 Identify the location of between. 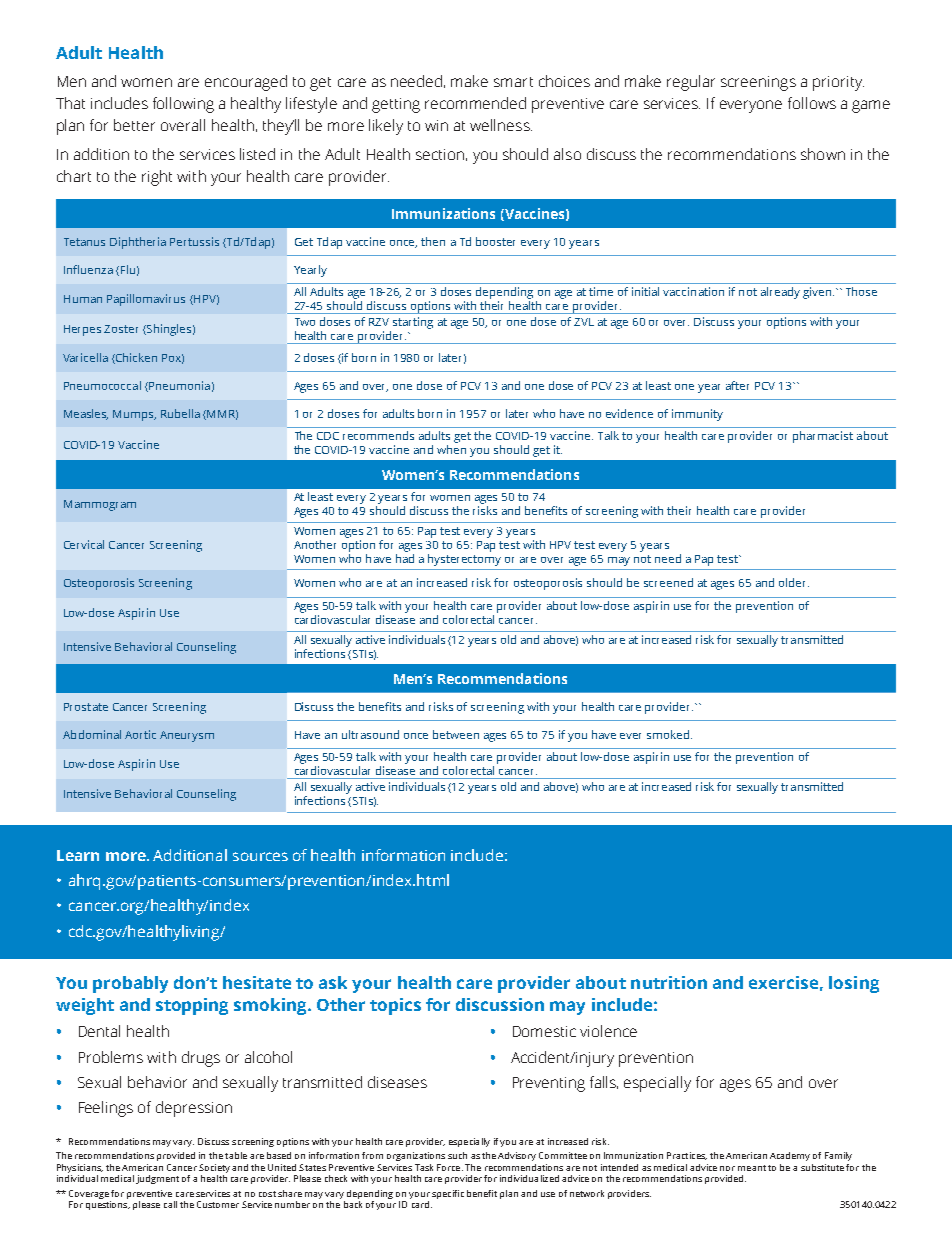
(456, 734).
